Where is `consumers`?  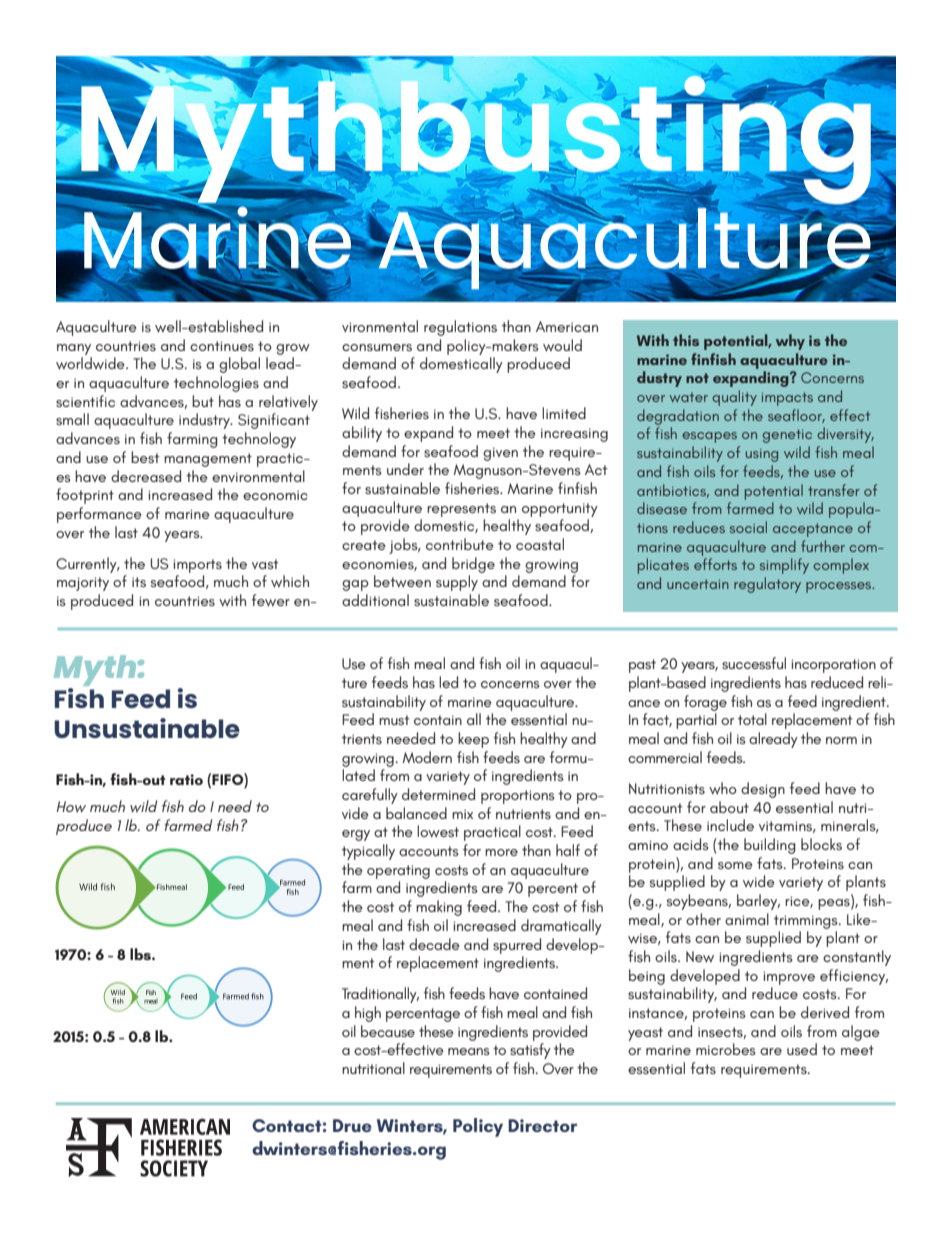 consumers is located at coordinates (377, 347).
